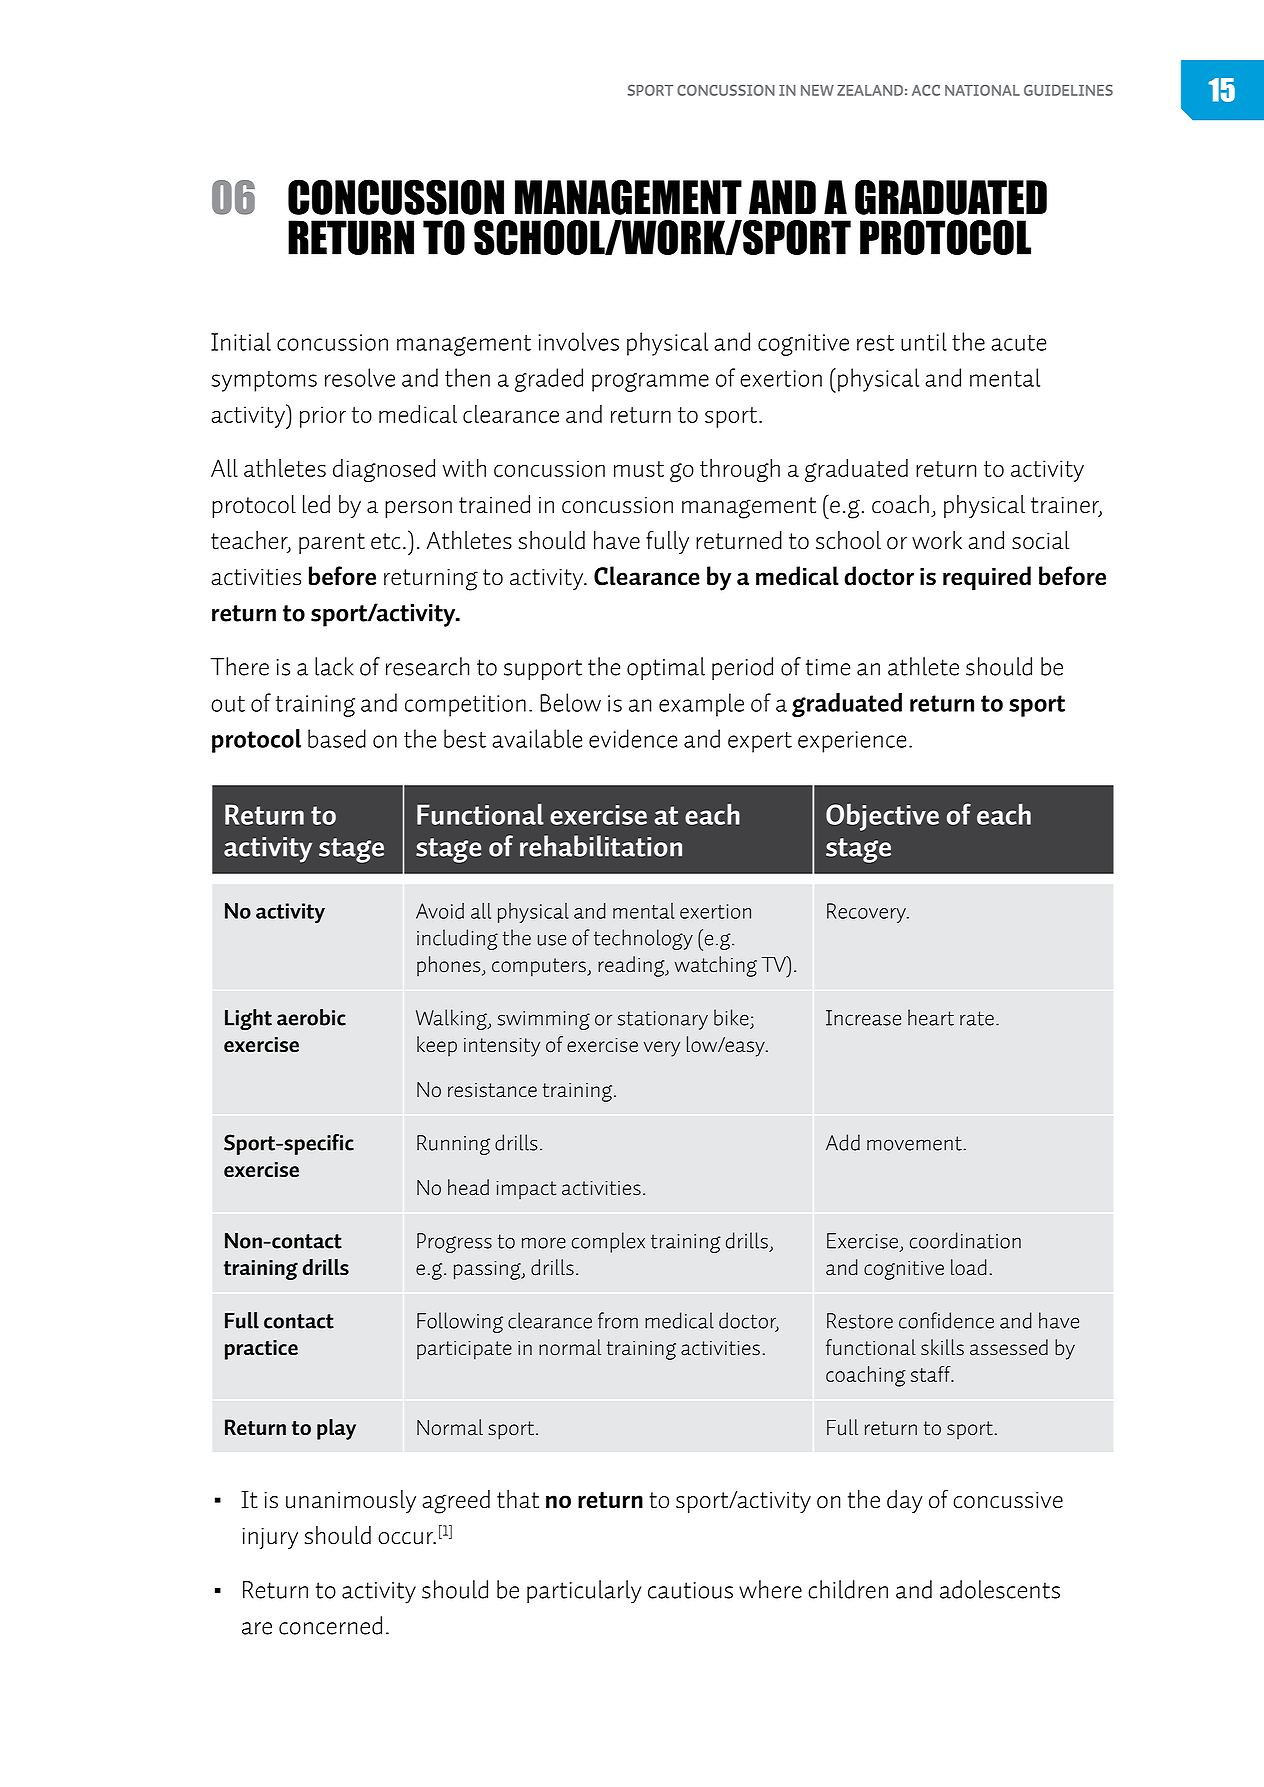 Image resolution: width=1264 pixels, height=1787 pixels. What do you see at coordinates (690, 1590) in the screenshot?
I see `cautious` at bounding box center [690, 1590].
